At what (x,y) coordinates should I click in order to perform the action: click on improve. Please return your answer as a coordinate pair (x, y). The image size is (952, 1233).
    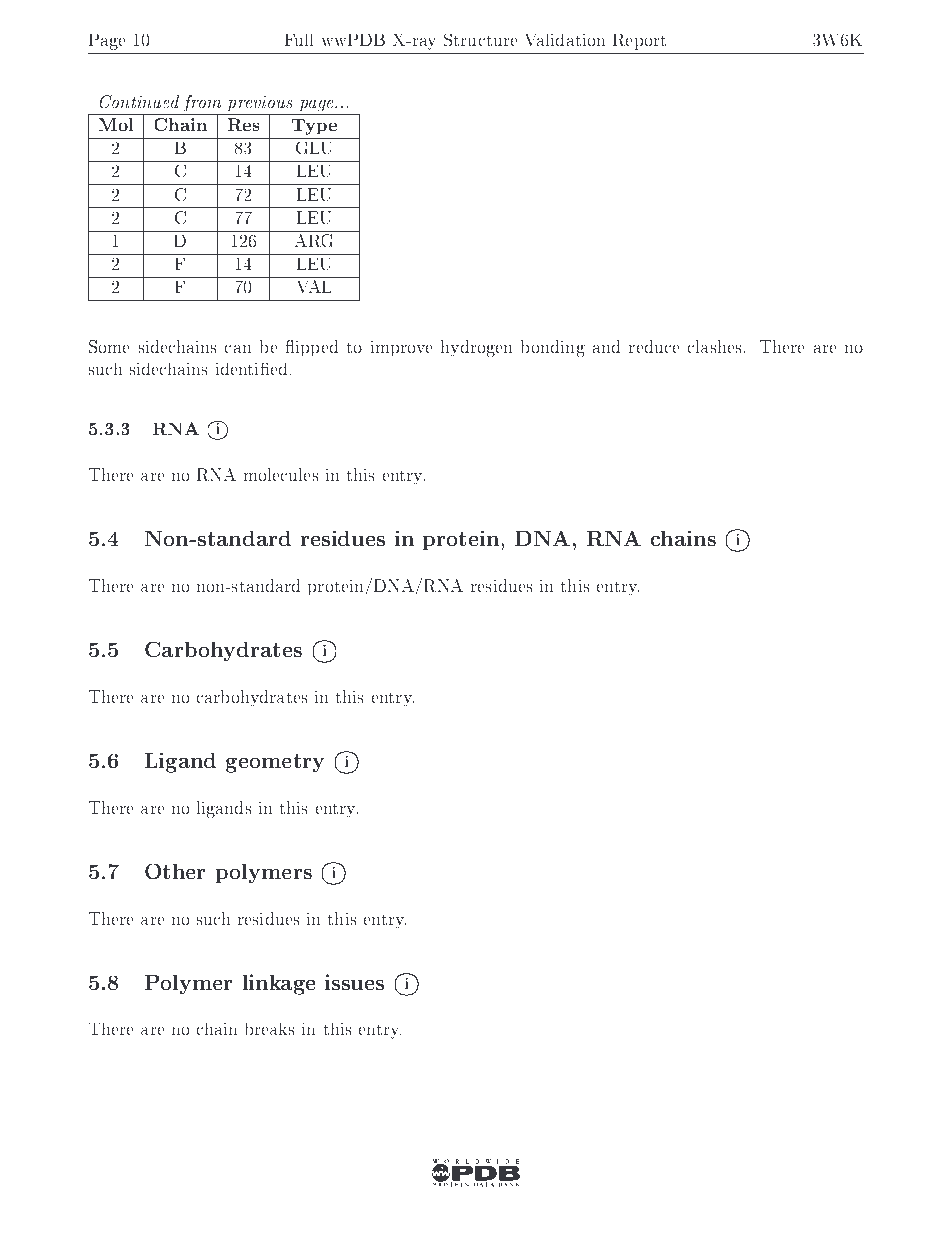
    Looking at the image, I should click on (401, 348).
